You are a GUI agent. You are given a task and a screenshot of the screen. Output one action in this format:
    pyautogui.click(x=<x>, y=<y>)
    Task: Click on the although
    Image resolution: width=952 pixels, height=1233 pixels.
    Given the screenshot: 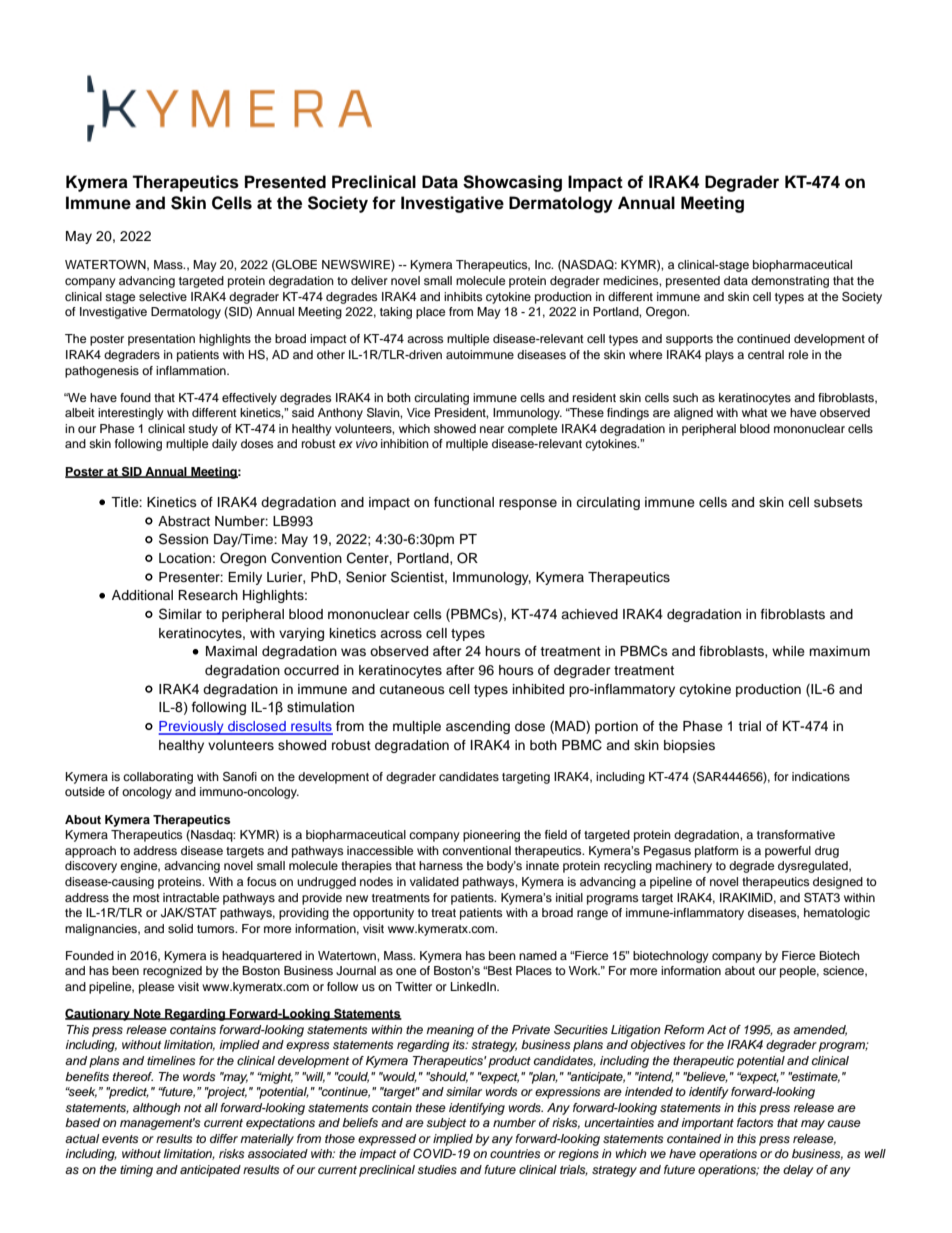 What is the action you would take?
    pyautogui.click(x=156, y=1109)
